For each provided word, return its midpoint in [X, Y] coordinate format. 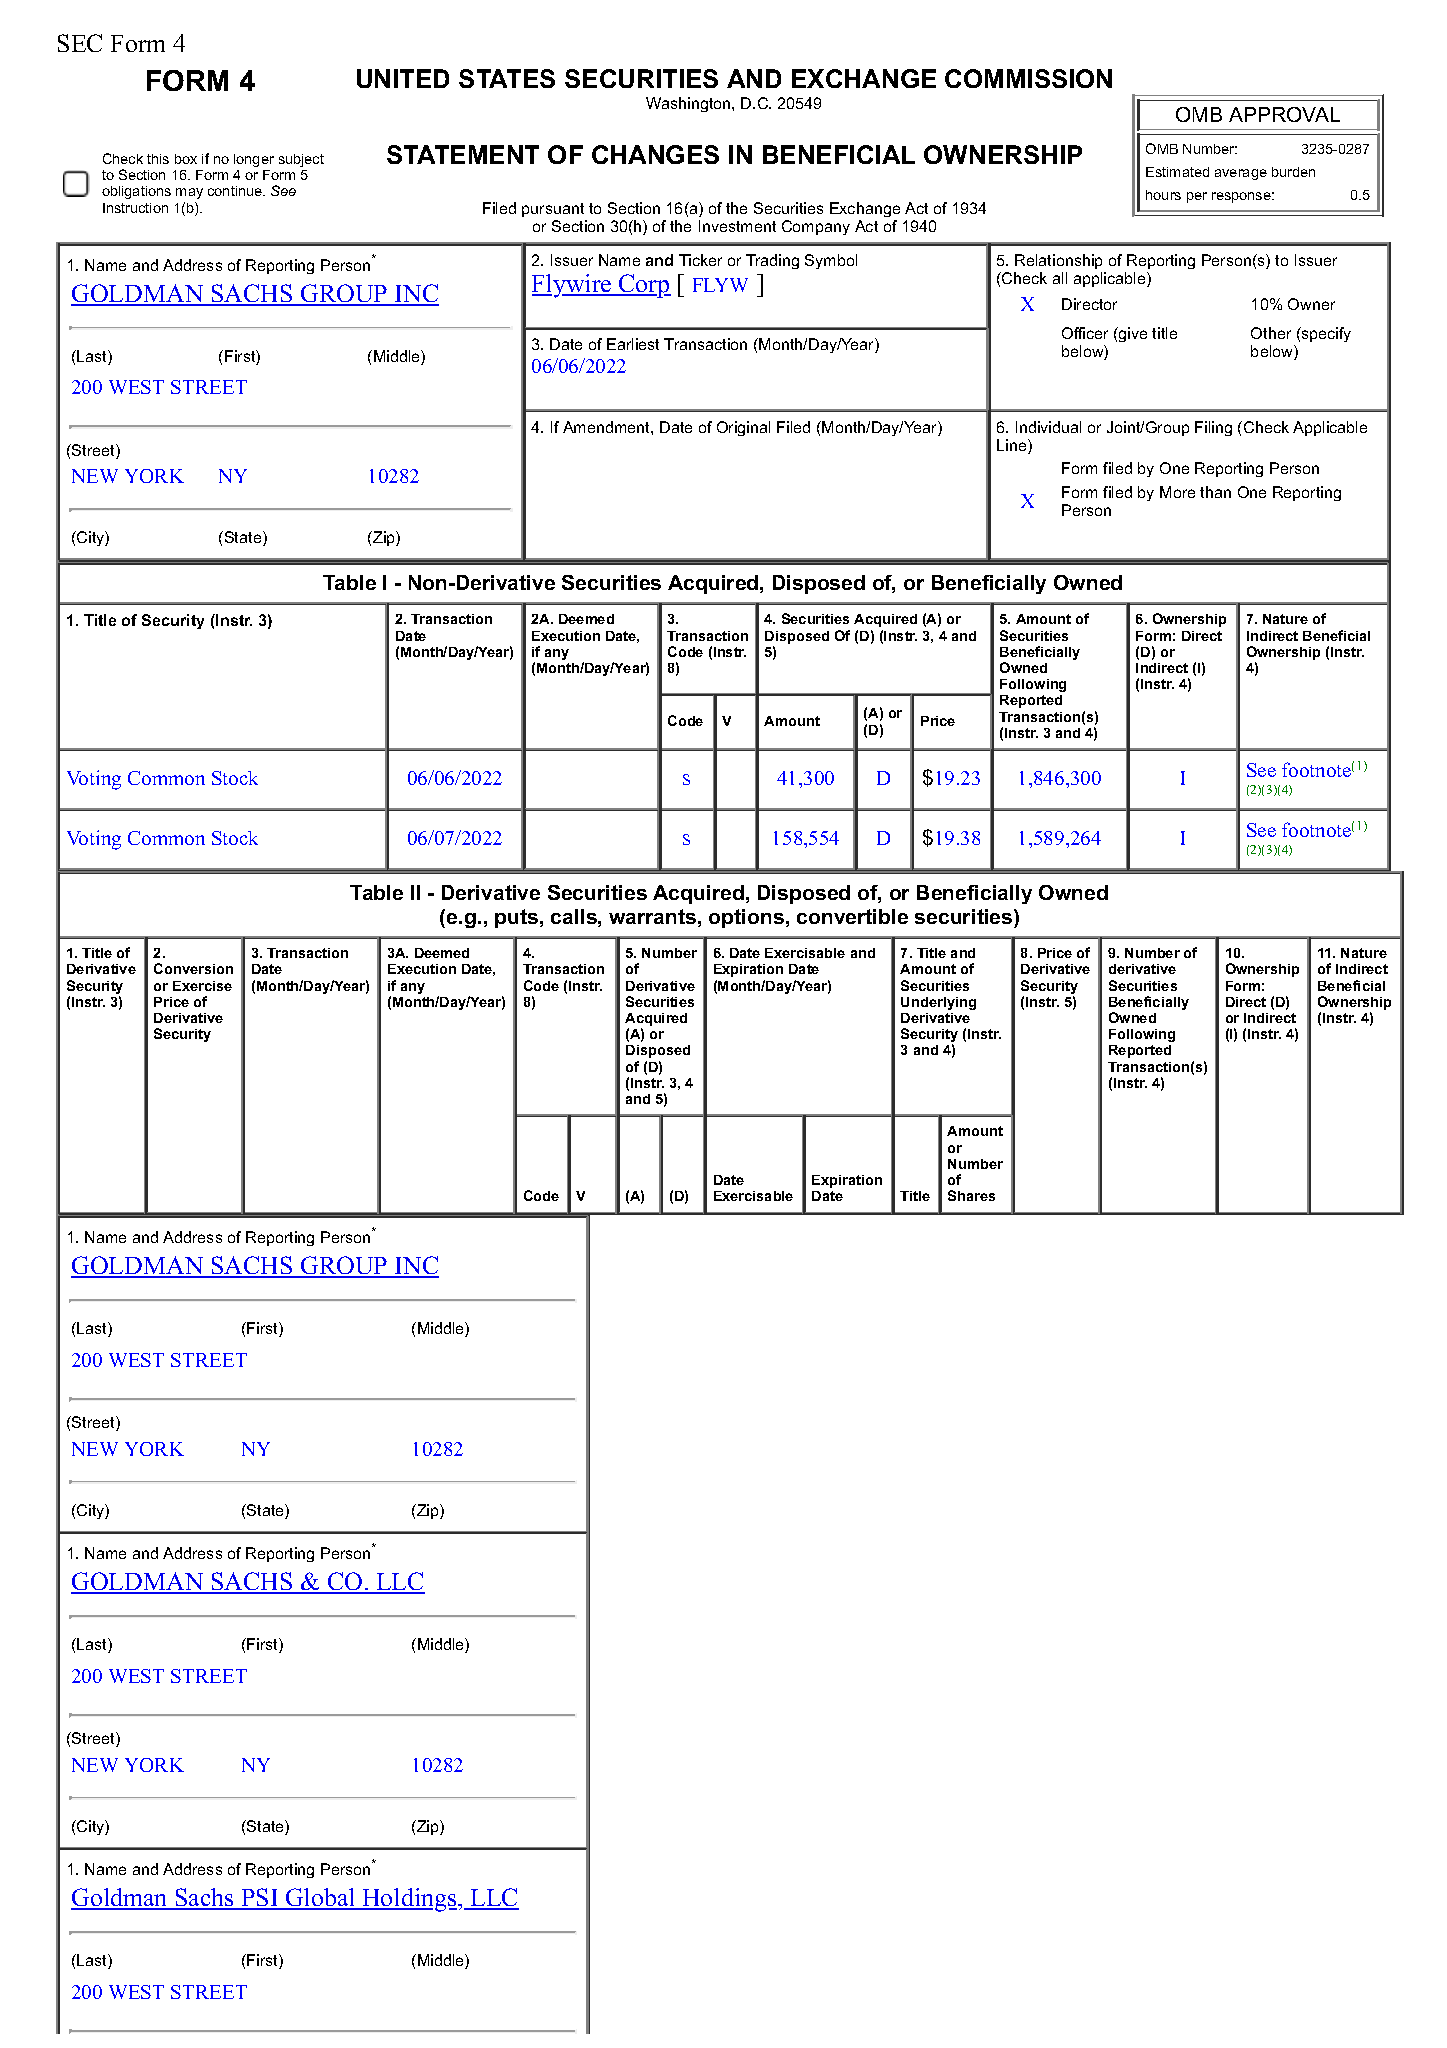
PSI [259, 1899]
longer [254, 160]
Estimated [1177, 172]
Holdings [409, 1900]
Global [321, 1899]
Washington [689, 104]
